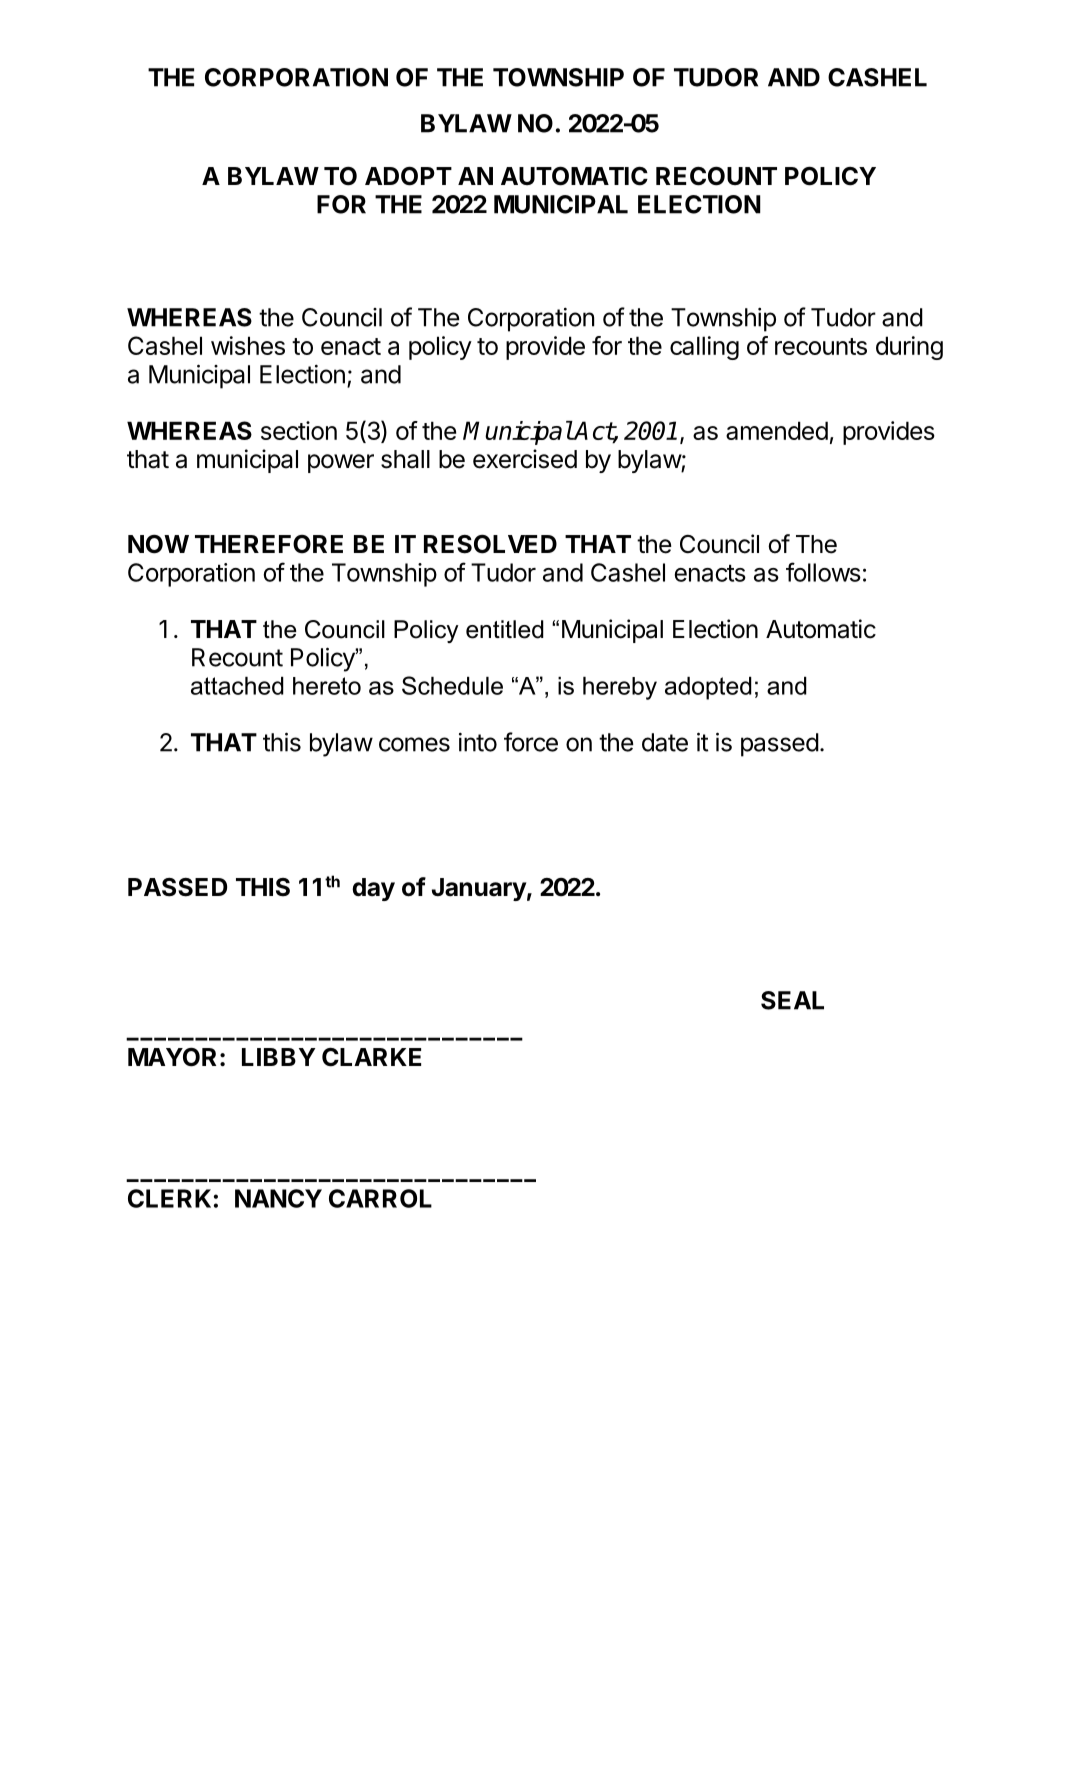 This screenshot has height=1773, width=1077. I want to click on attached, so click(237, 686).
